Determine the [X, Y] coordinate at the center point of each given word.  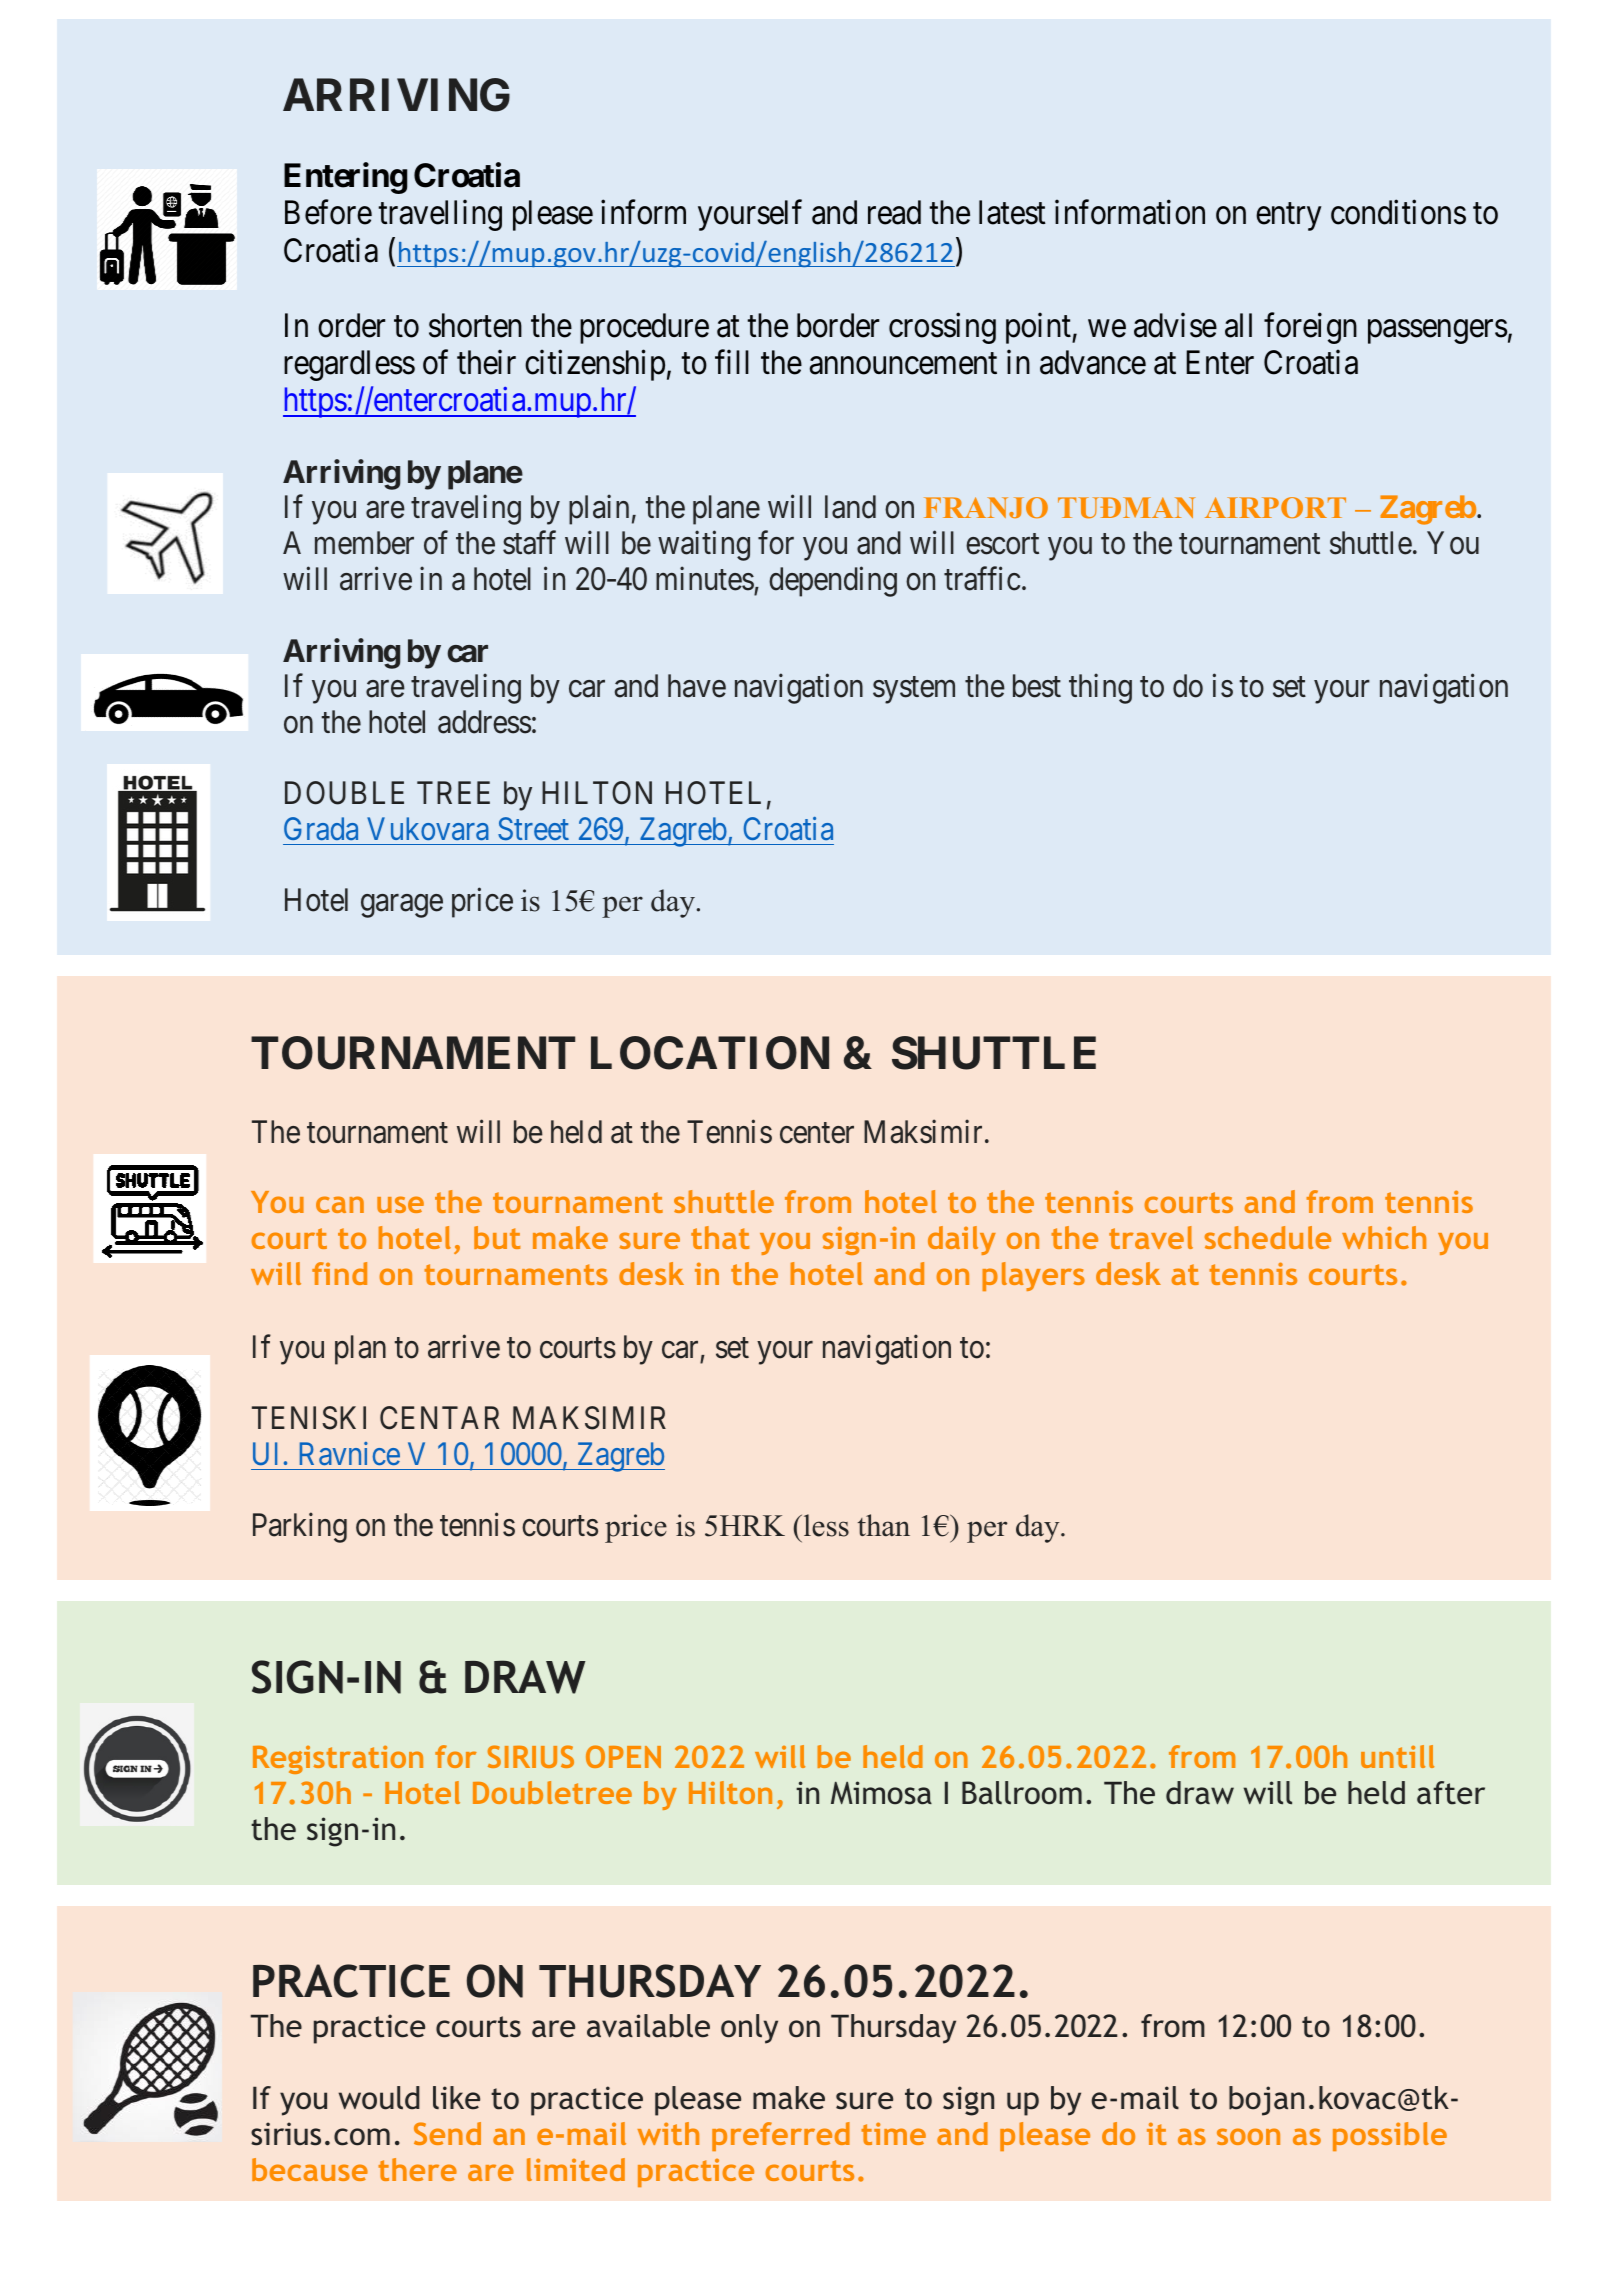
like [456, 2098]
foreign [1310, 328]
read [894, 212]
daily [962, 1240]
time [893, 2133]
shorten [475, 325]
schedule [1268, 1237]
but [497, 1237]
